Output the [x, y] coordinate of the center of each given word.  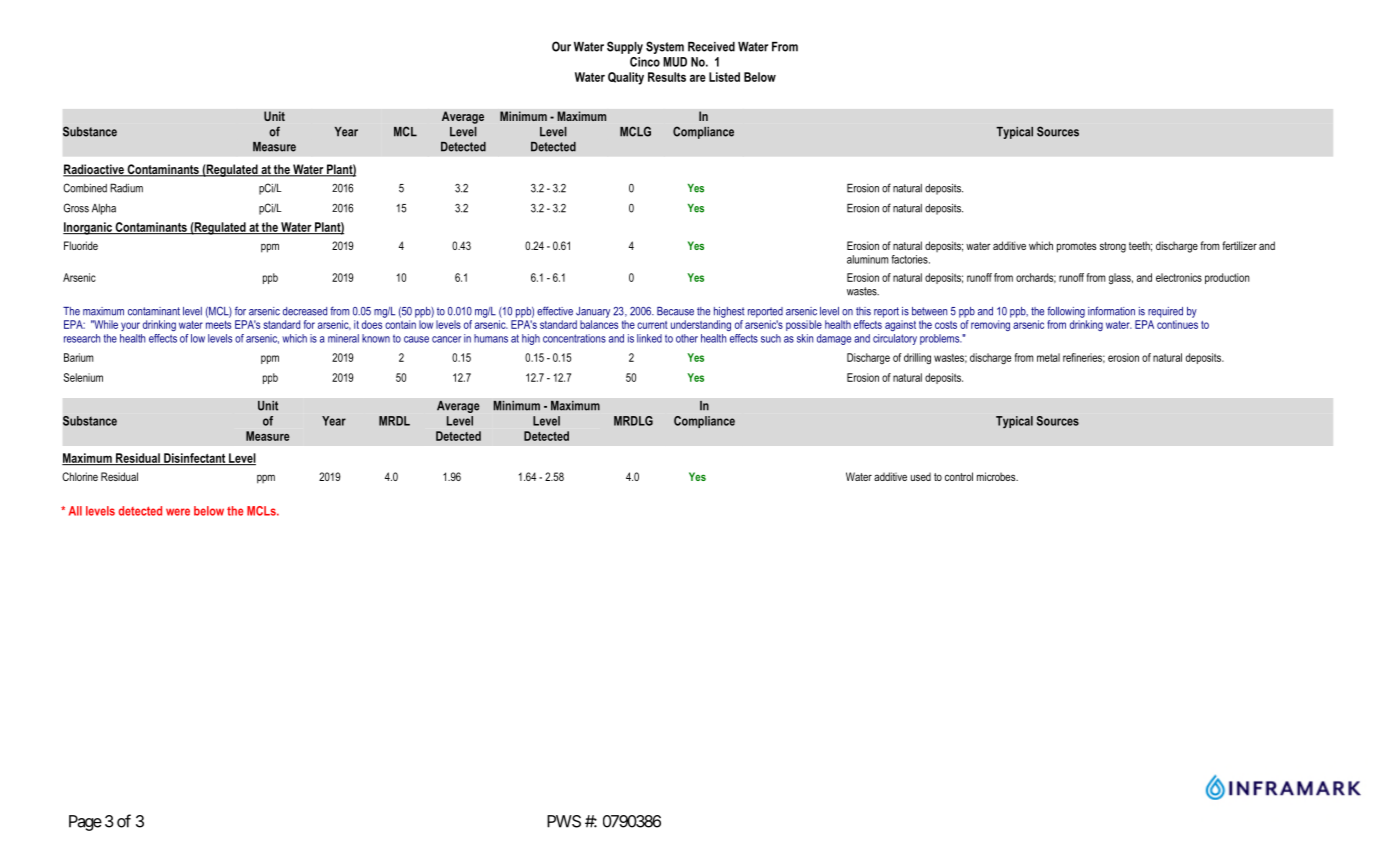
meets [218, 325]
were [178, 512]
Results [667, 77]
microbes [997, 476]
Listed [724, 77]
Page [85, 823]
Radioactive [94, 170]
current [652, 325]
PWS [564, 821]
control [959, 476]
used [921, 477]
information [1111, 311]
